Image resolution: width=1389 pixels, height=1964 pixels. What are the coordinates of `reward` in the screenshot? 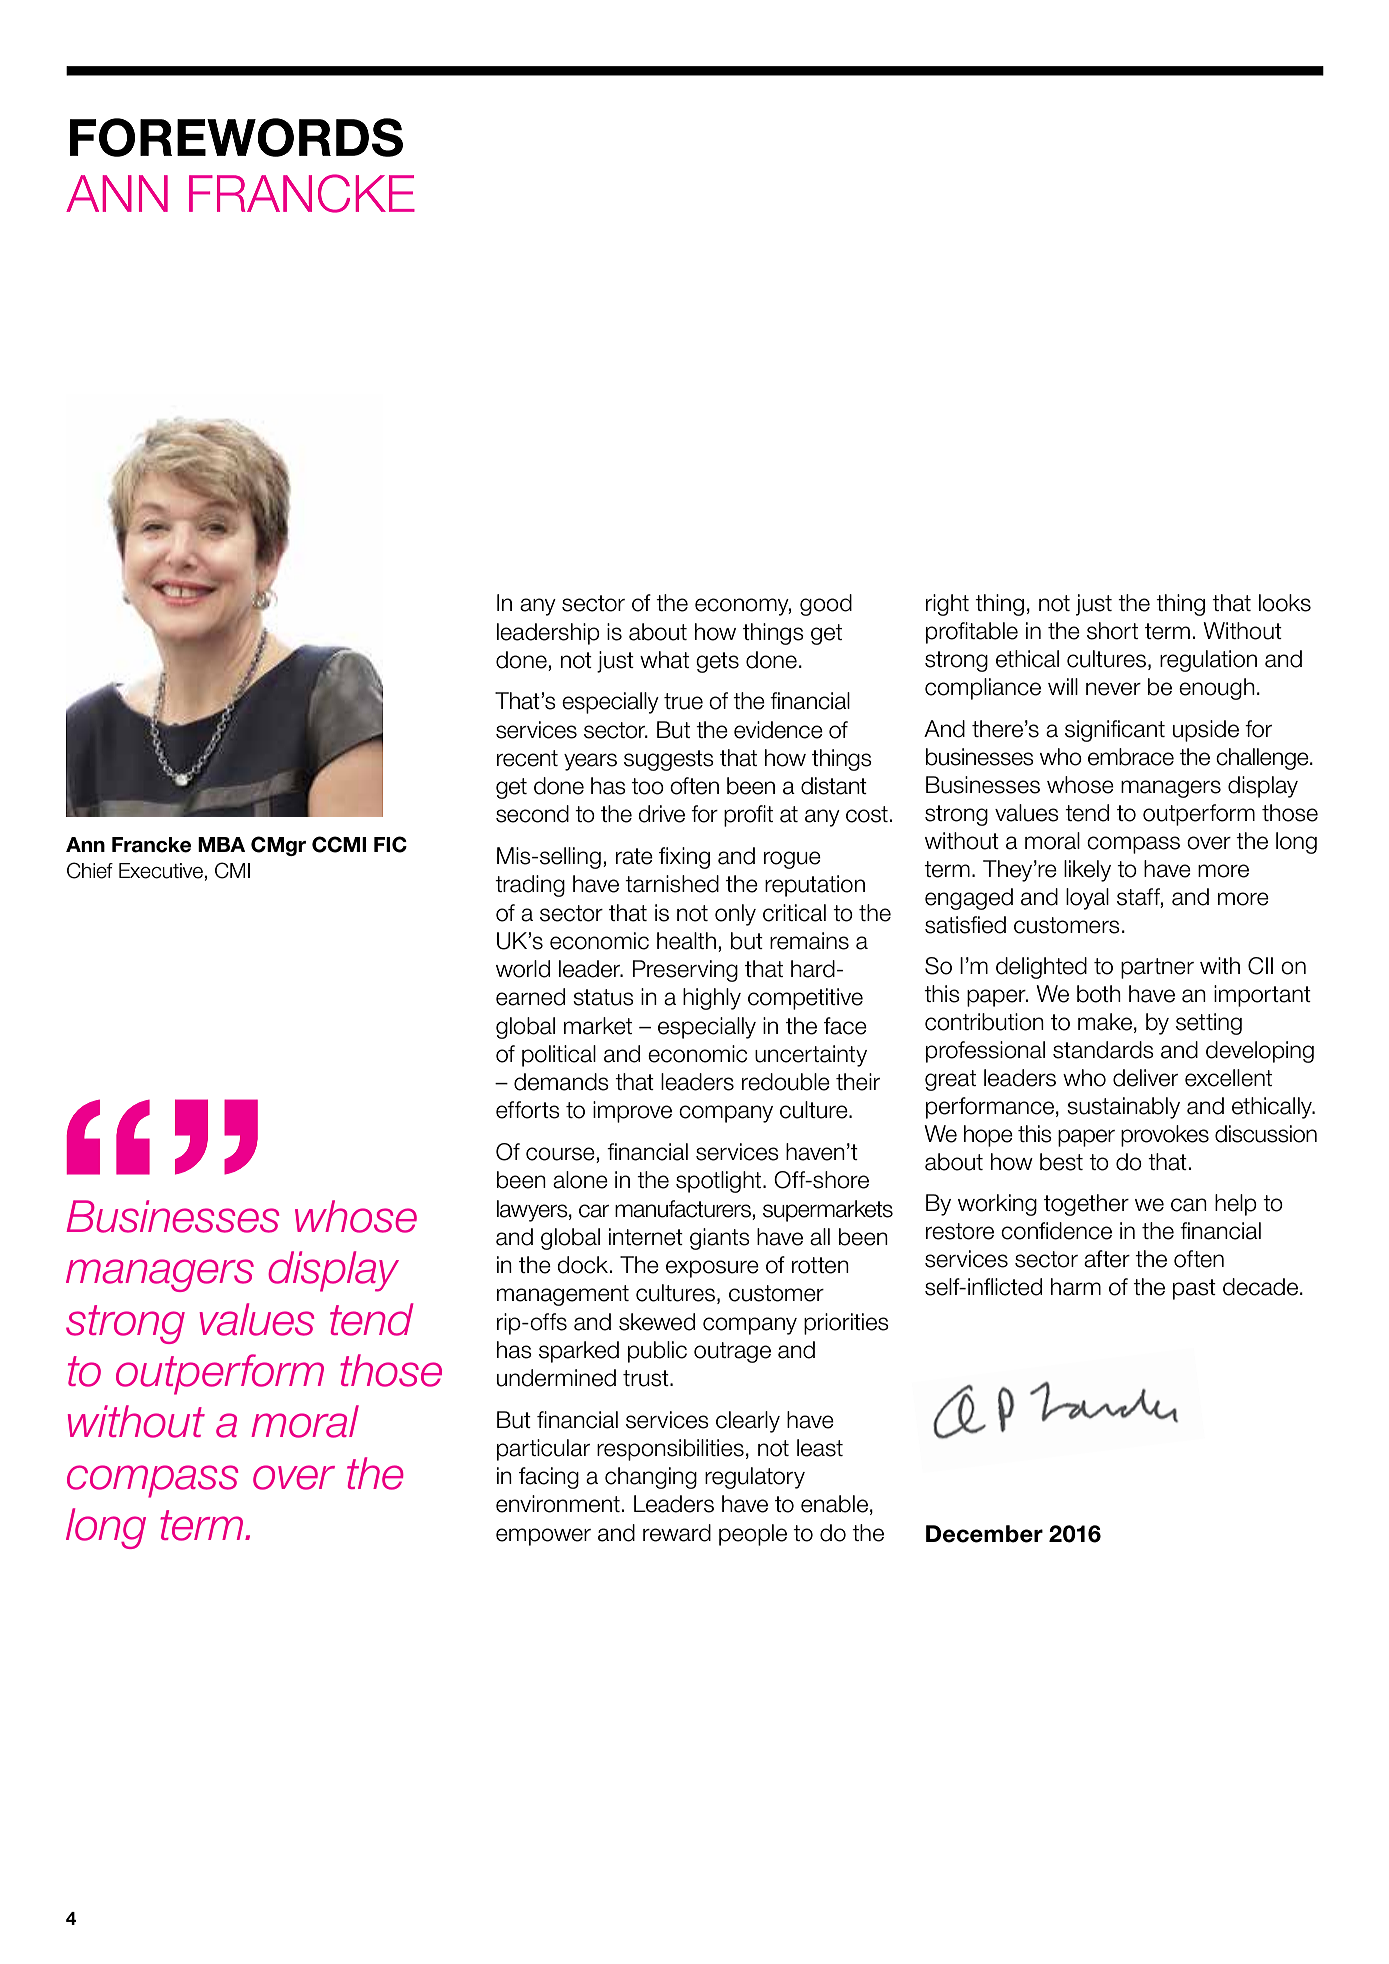 It's located at (677, 1533).
